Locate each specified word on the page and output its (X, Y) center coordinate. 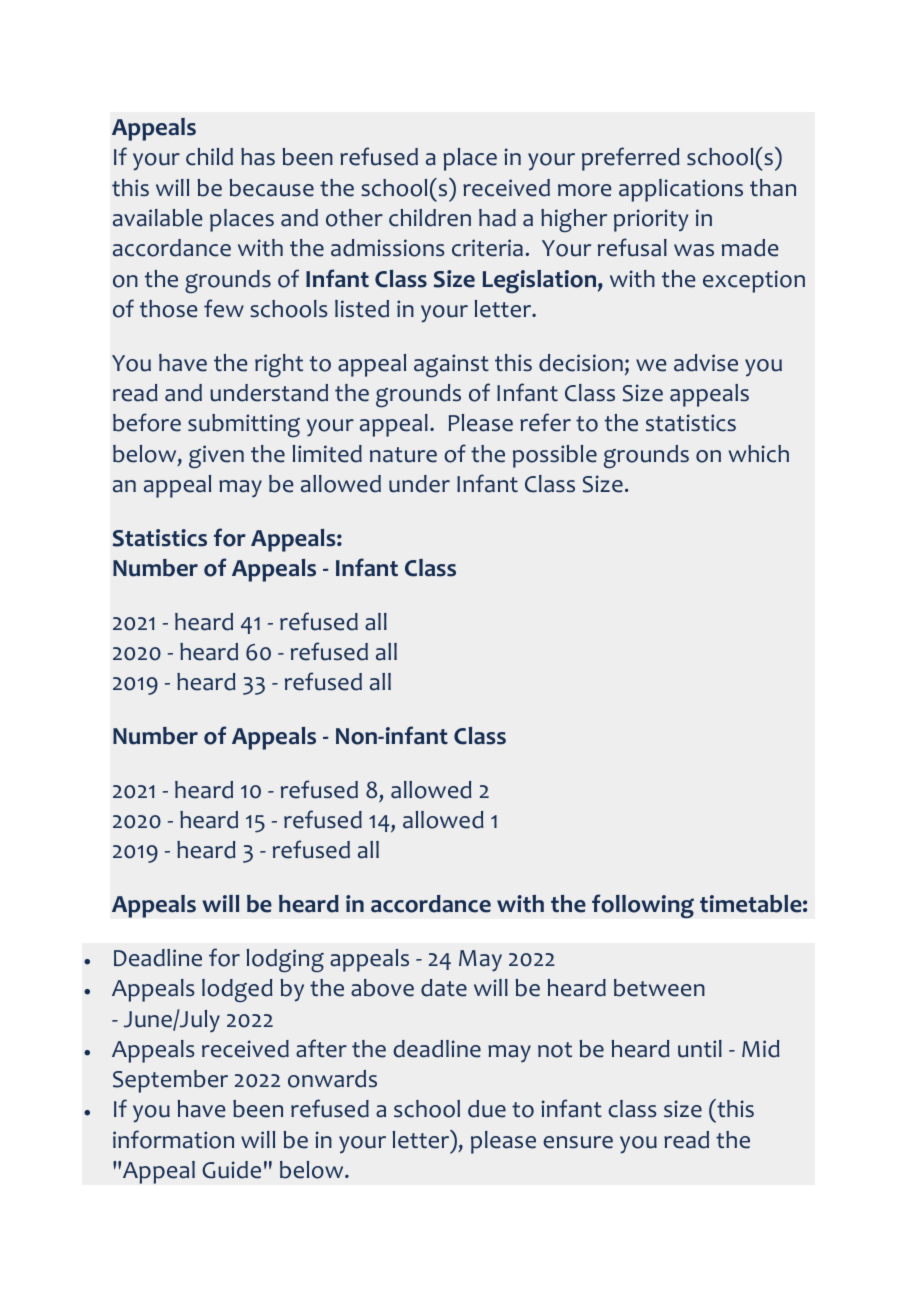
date (444, 988)
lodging (285, 960)
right (279, 365)
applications (681, 190)
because (272, 188)
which (759, 454)
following (643, 906)
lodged (237, 990)
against (451, 365)
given (216, 456)
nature (403, 455)
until (700, 1049)
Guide (231, 1170)
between (659, 988)
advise (706, 363)
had (497, 218)
